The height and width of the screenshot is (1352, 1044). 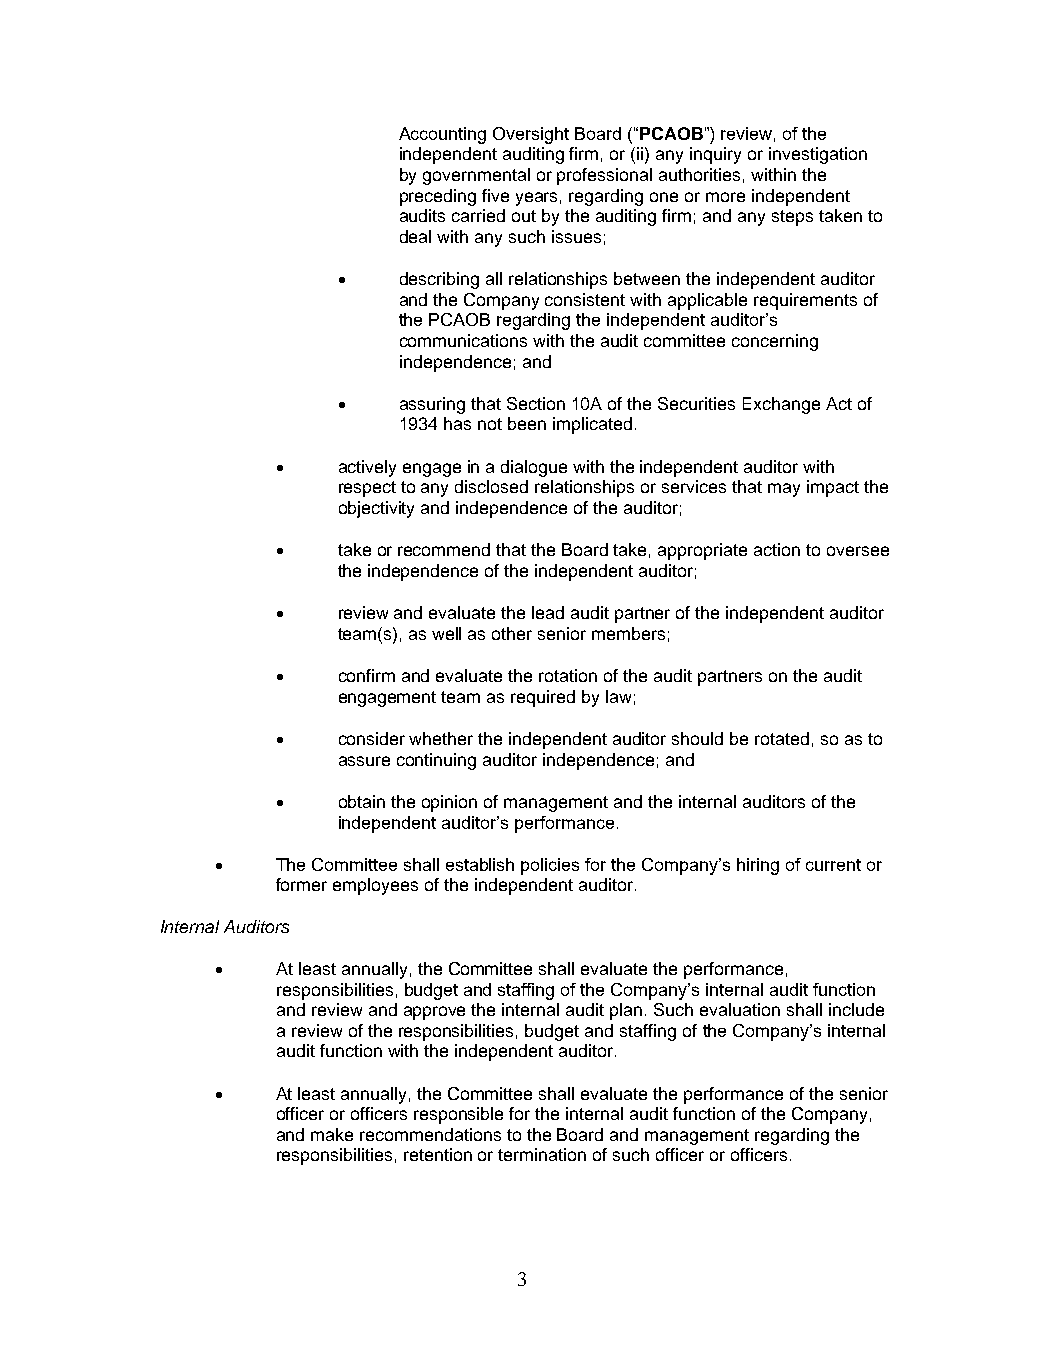 What do you see at coordinates (784, 490) in the screenshot?
I see `may` at bounding box center [784, 490].
